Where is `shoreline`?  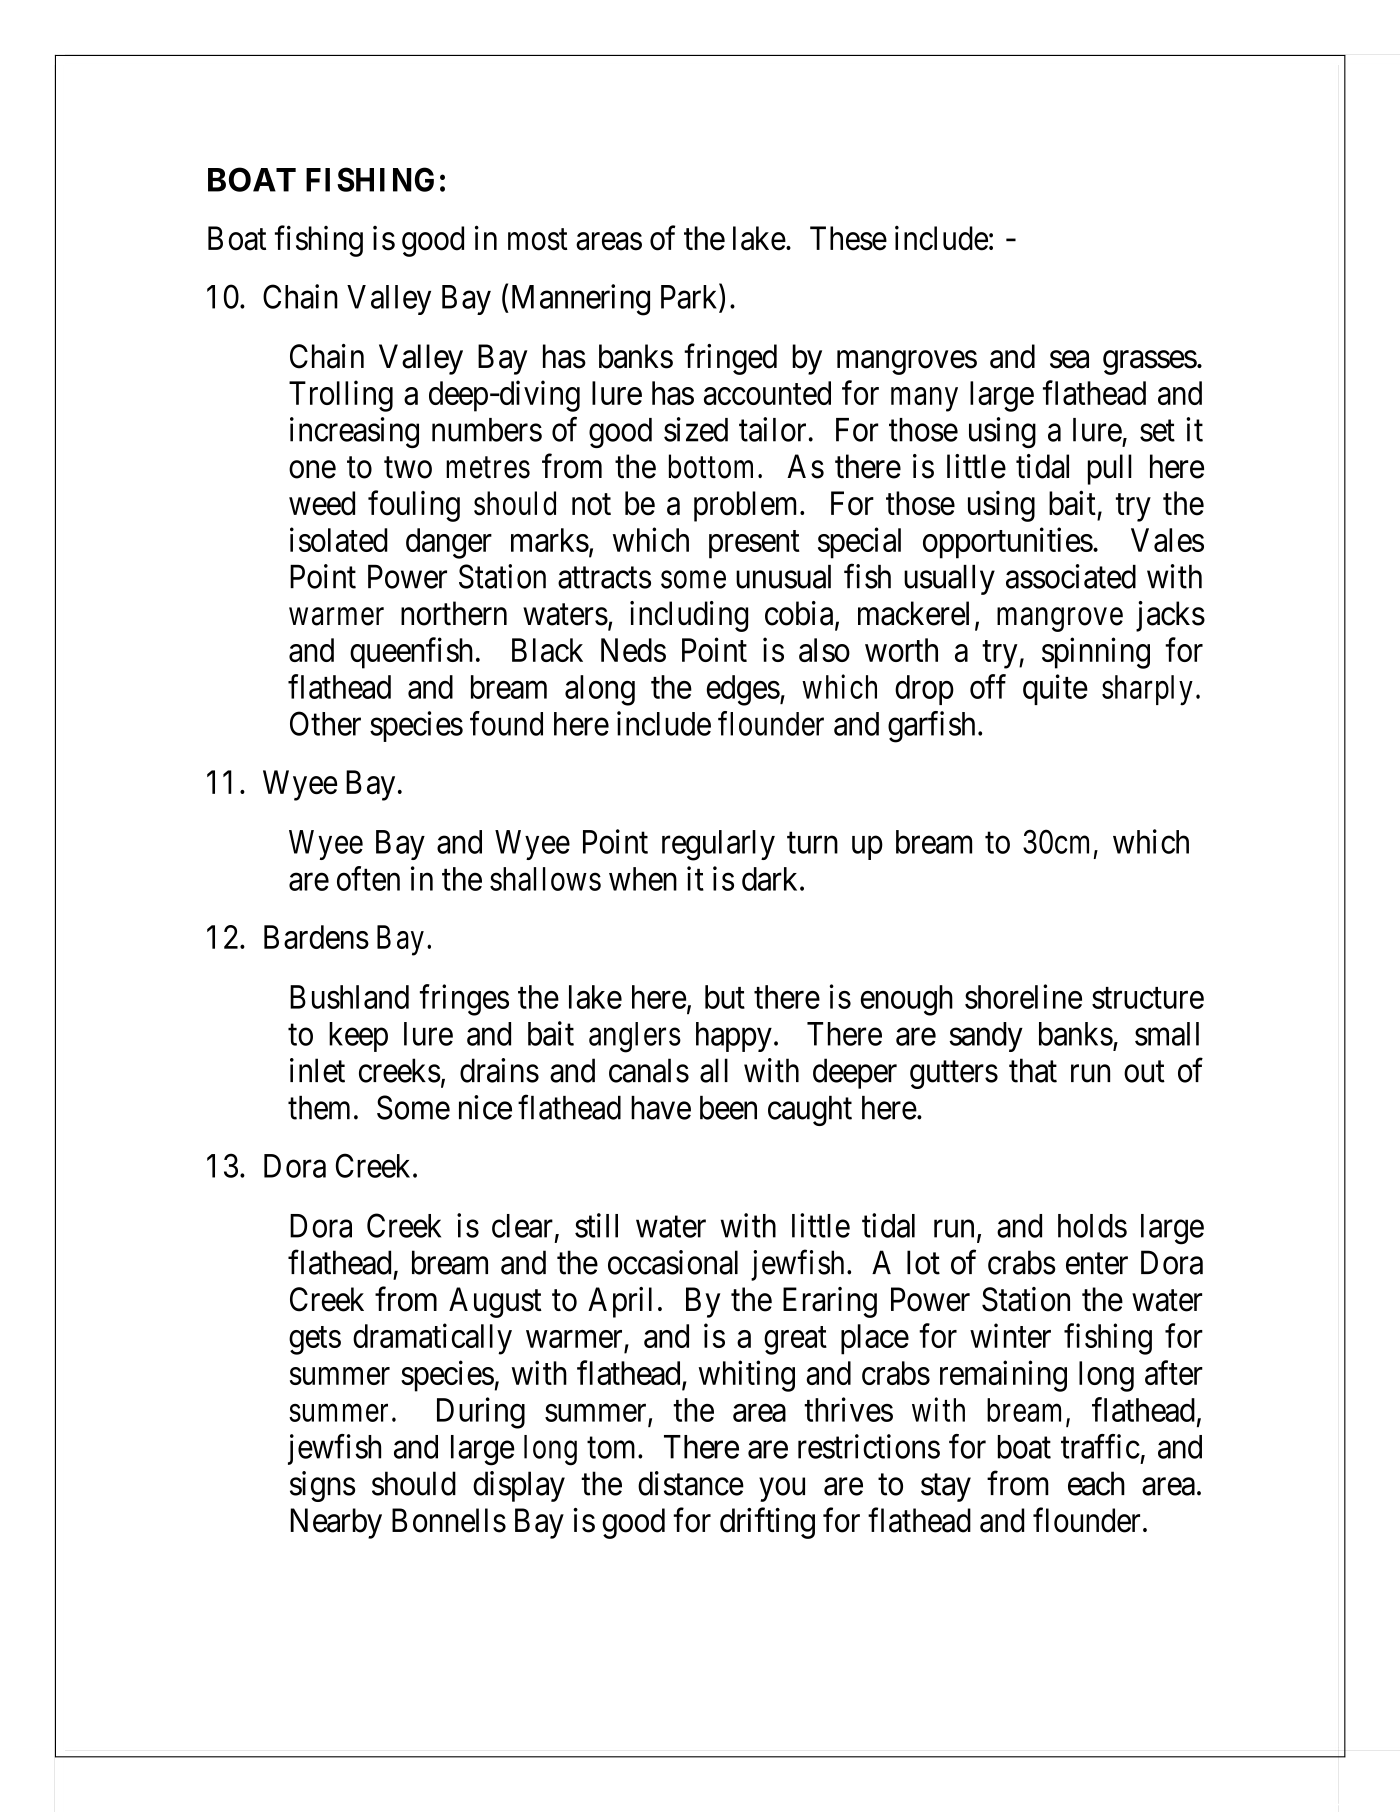 shoreline is located at coordinates (1023, 996).
